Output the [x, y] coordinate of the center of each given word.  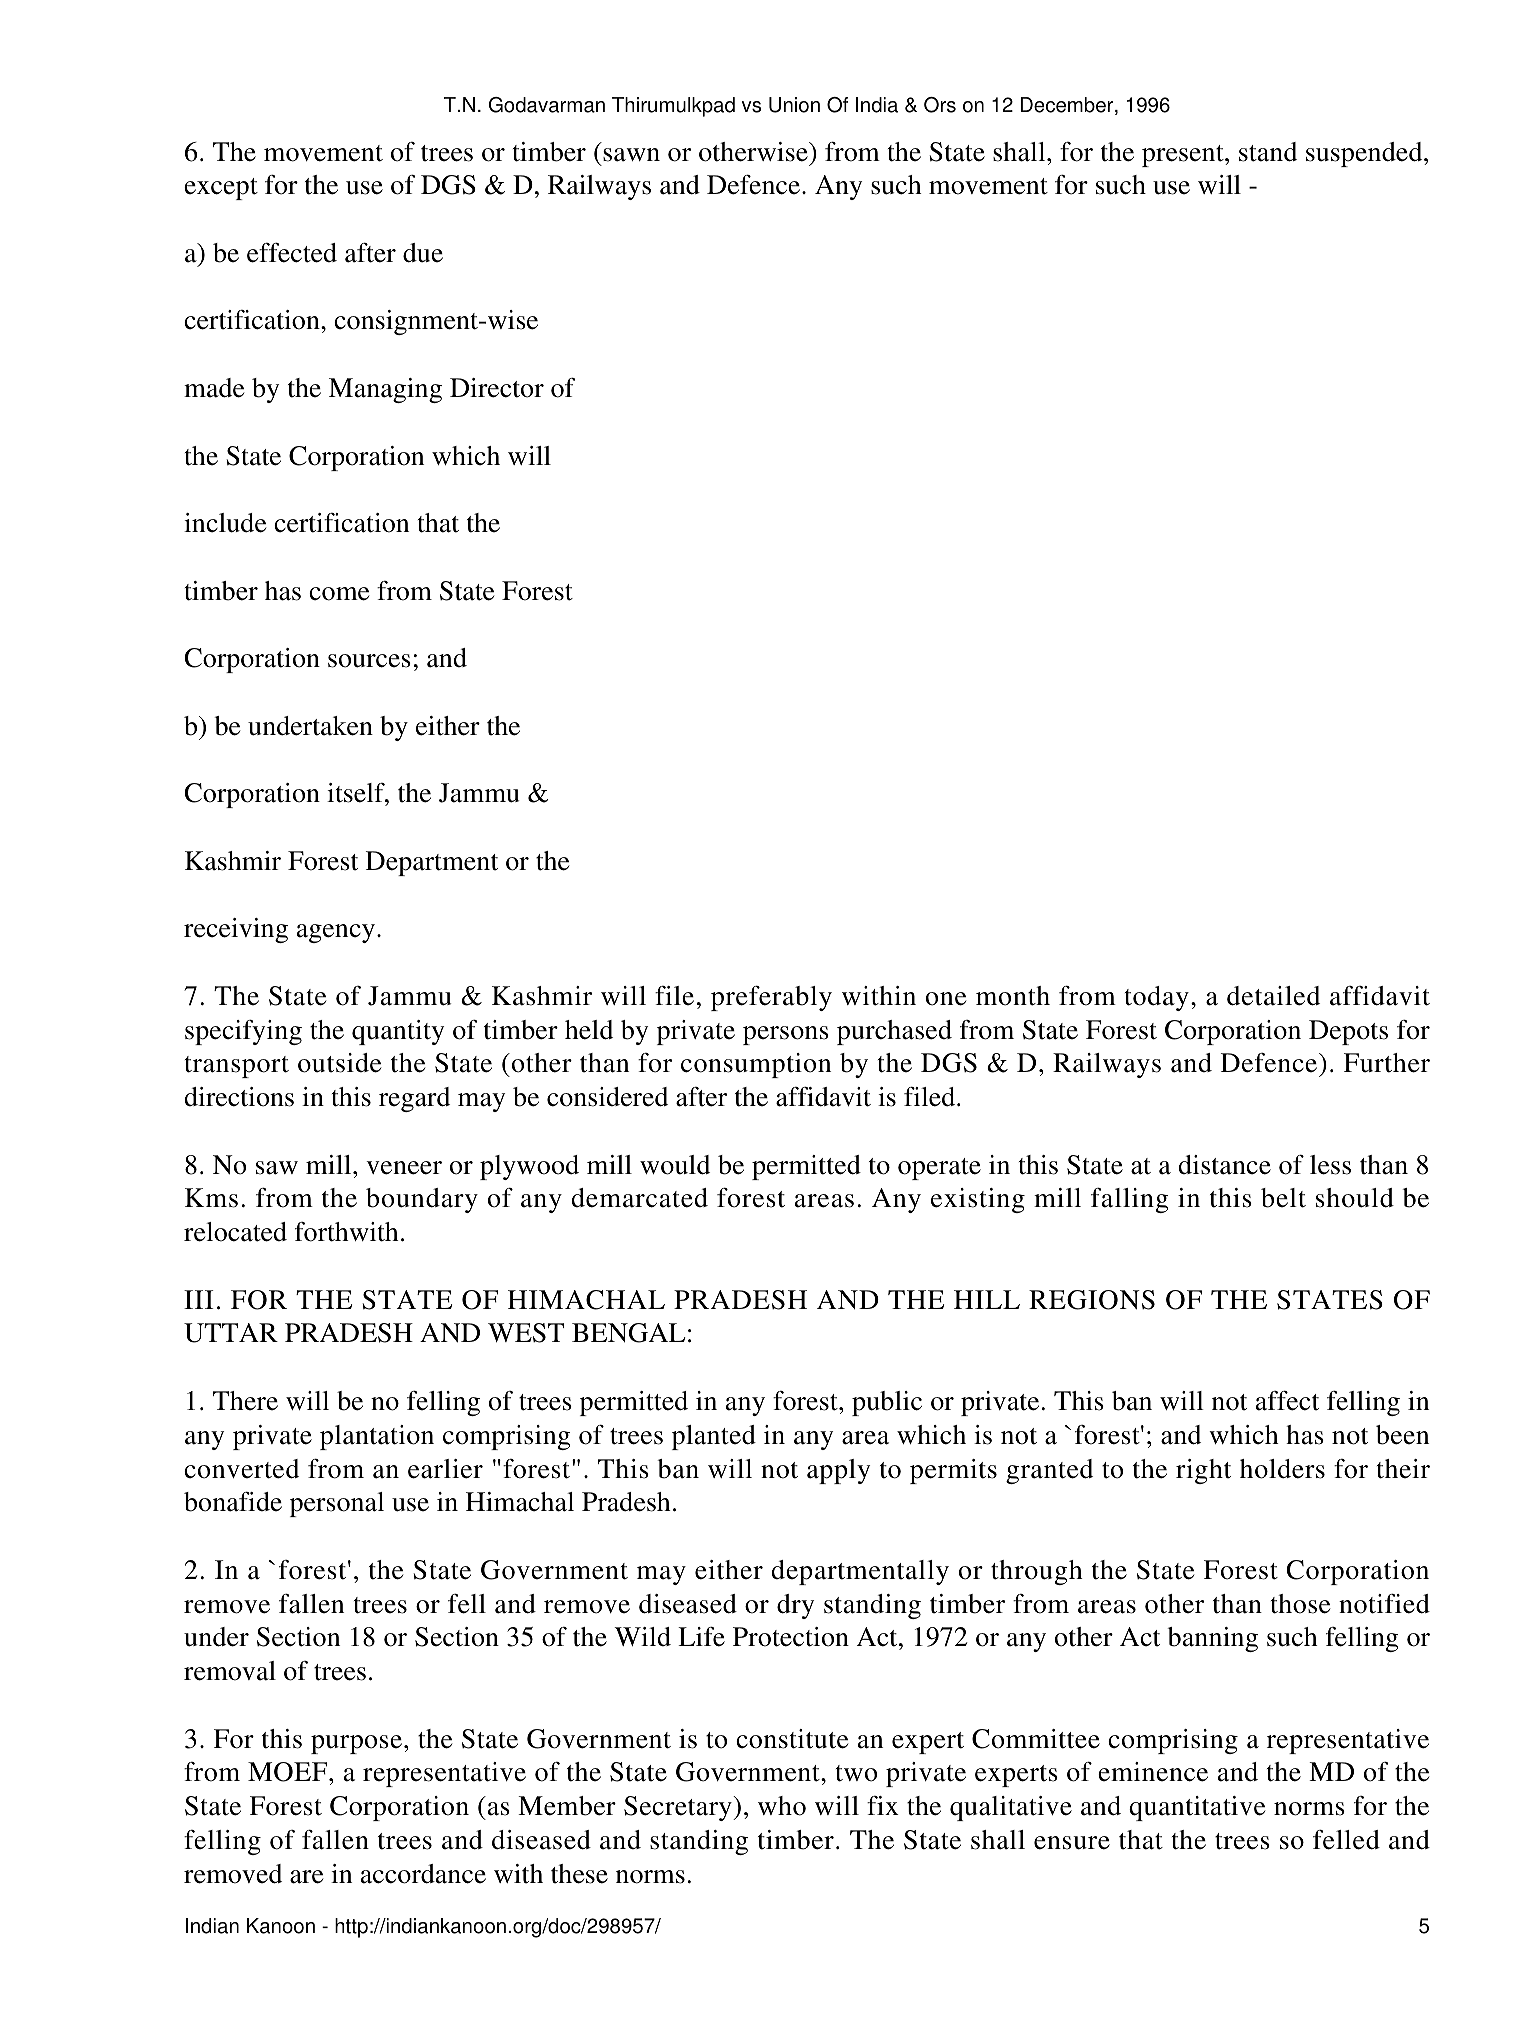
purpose [356, 1744]
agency [336, 933]
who [782, 1806]
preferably [771, 998]
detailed [1273, 996]
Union [794, 105]
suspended [1365, 154]
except [221, 189]
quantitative [1197, 1808]
